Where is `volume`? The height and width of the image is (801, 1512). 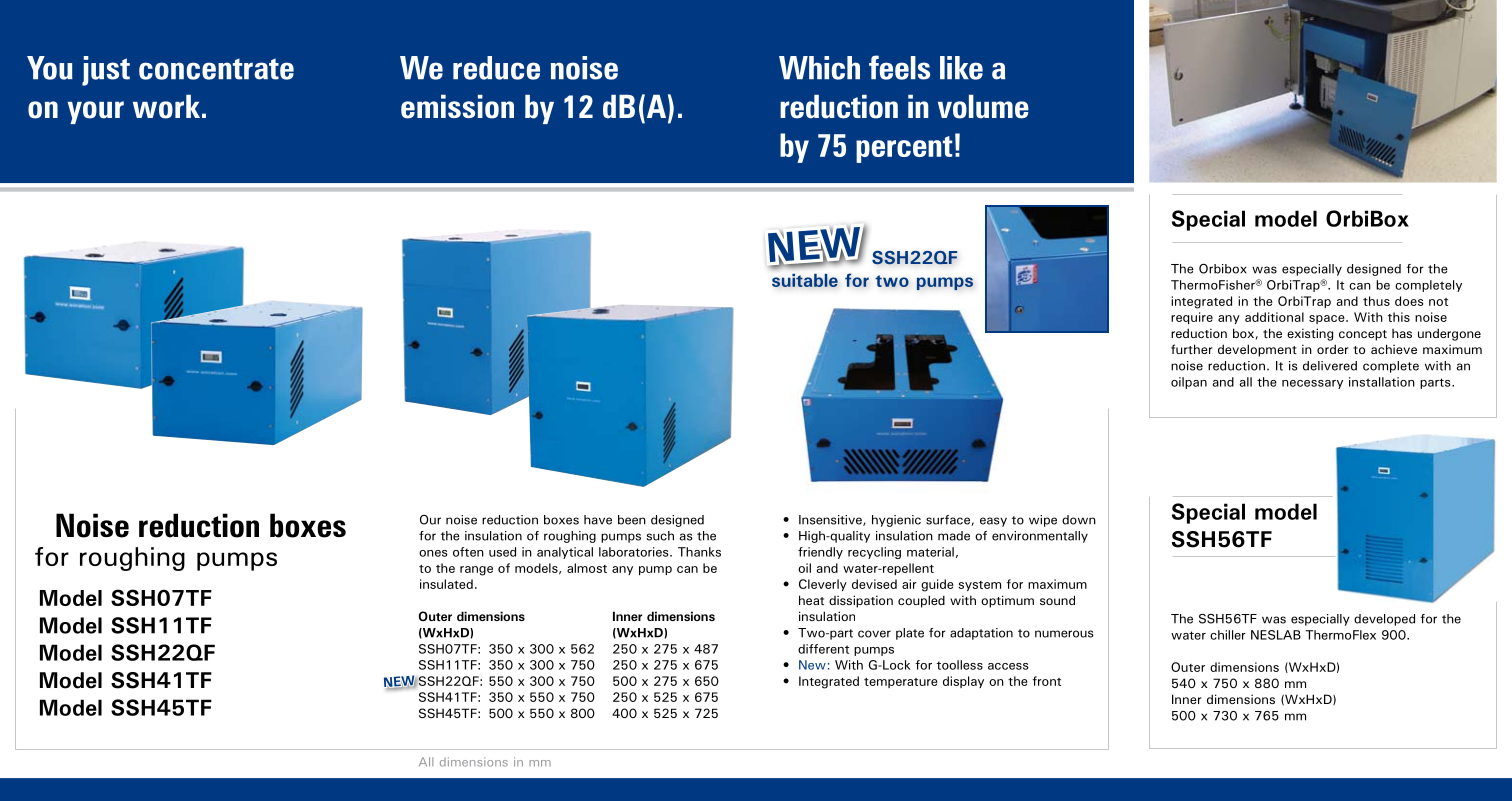 volume is located at coordinates (983, 107).
